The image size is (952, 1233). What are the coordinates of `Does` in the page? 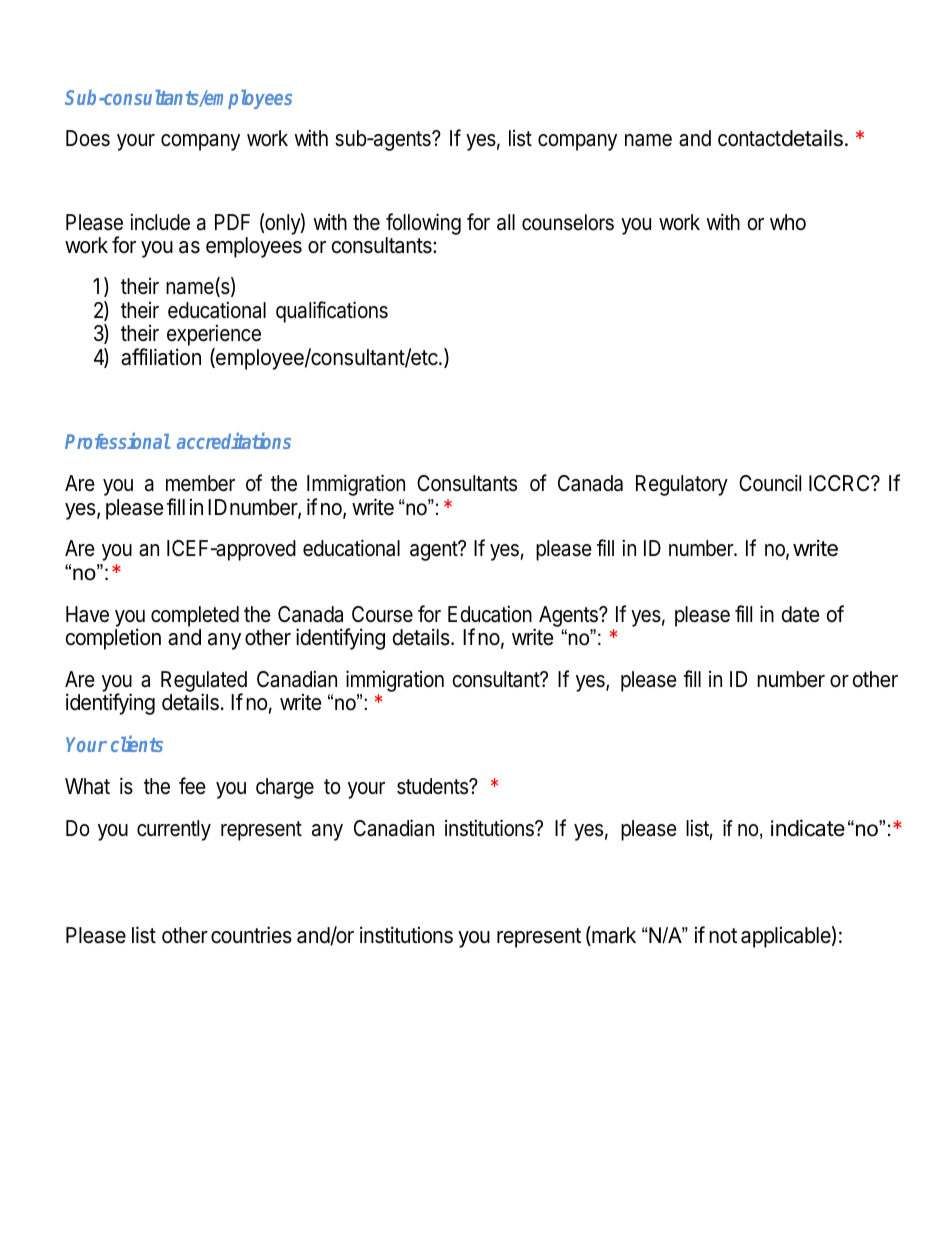 It's located at (88, 138).
